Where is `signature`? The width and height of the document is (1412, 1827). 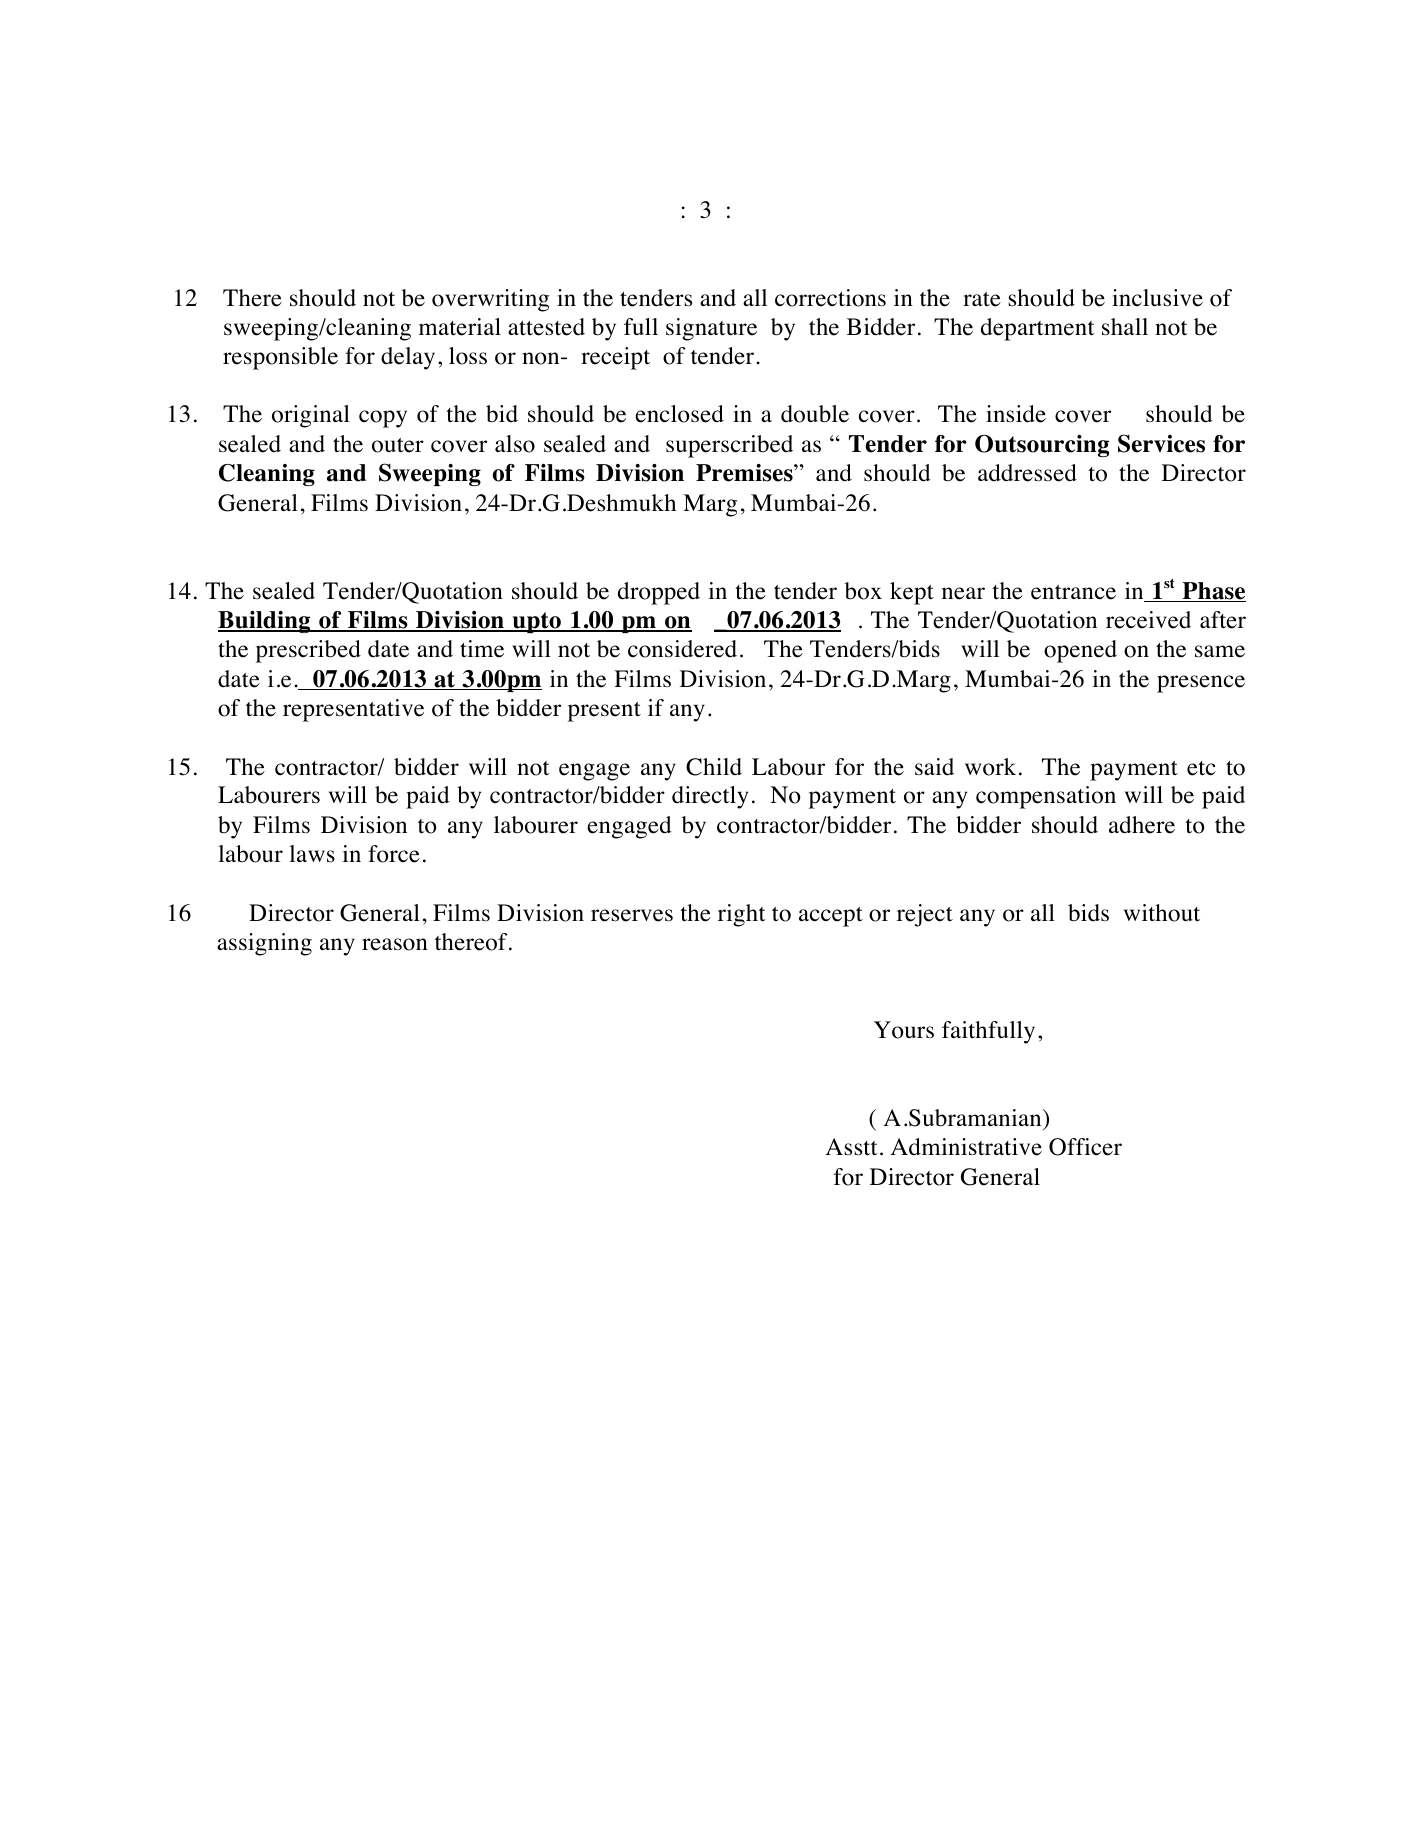
signature is located at coordinates (711, 329).
